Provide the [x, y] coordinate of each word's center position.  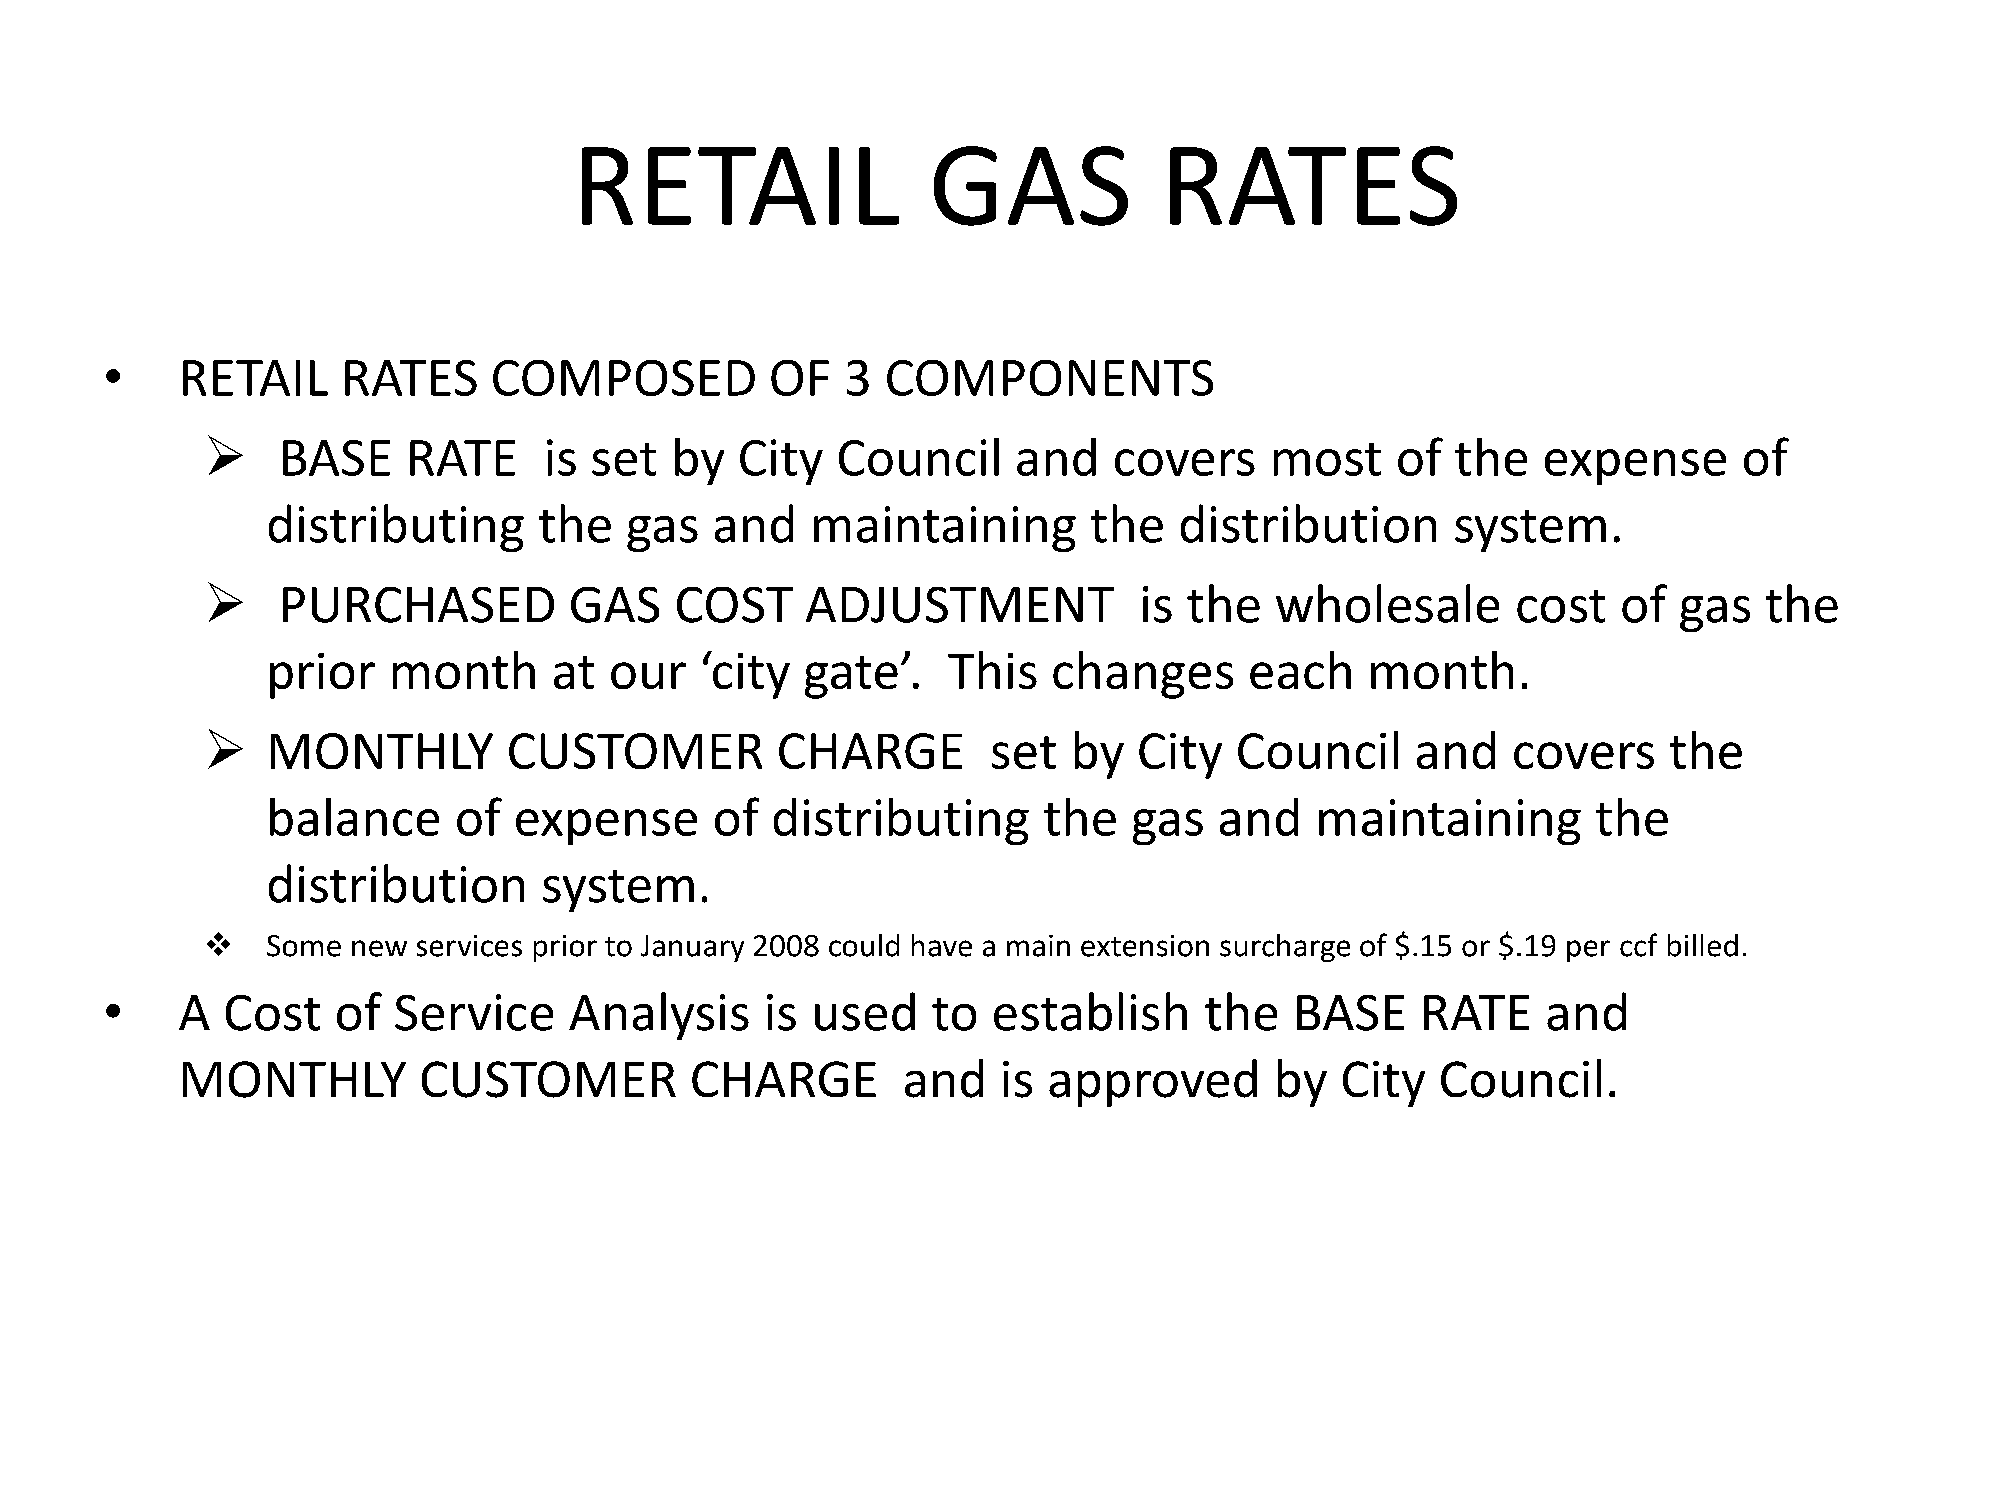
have [942, 945]
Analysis [659, 1016]
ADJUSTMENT [960, 605]
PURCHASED [418, 605]
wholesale [1387, 603]
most [1327, 459]
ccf [1638, 945]
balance [354, 817]
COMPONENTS [1050, 378]
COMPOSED [624, 378]
